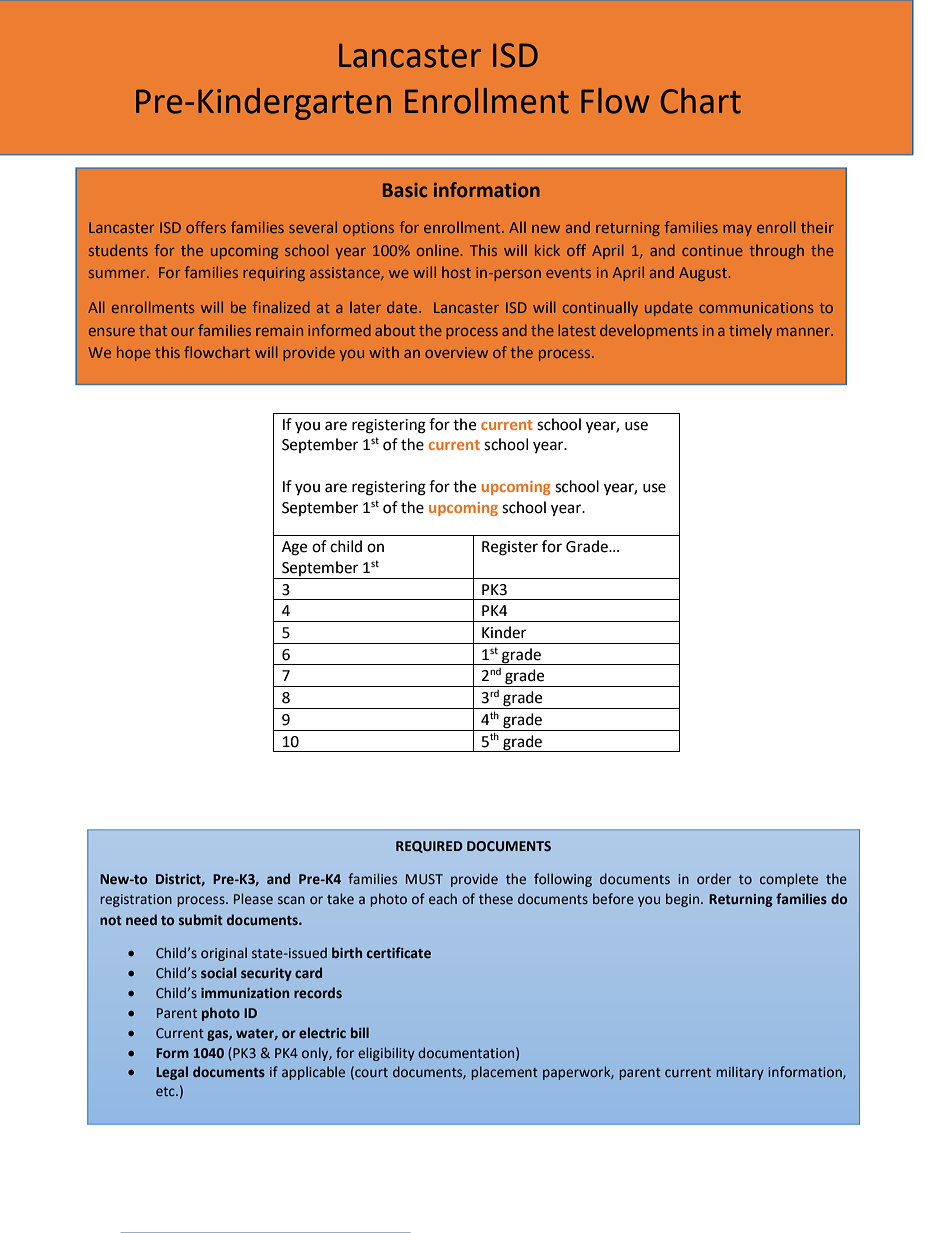  Describe the element at coordinates (714, 879) in the image. I see `order` at that location.
